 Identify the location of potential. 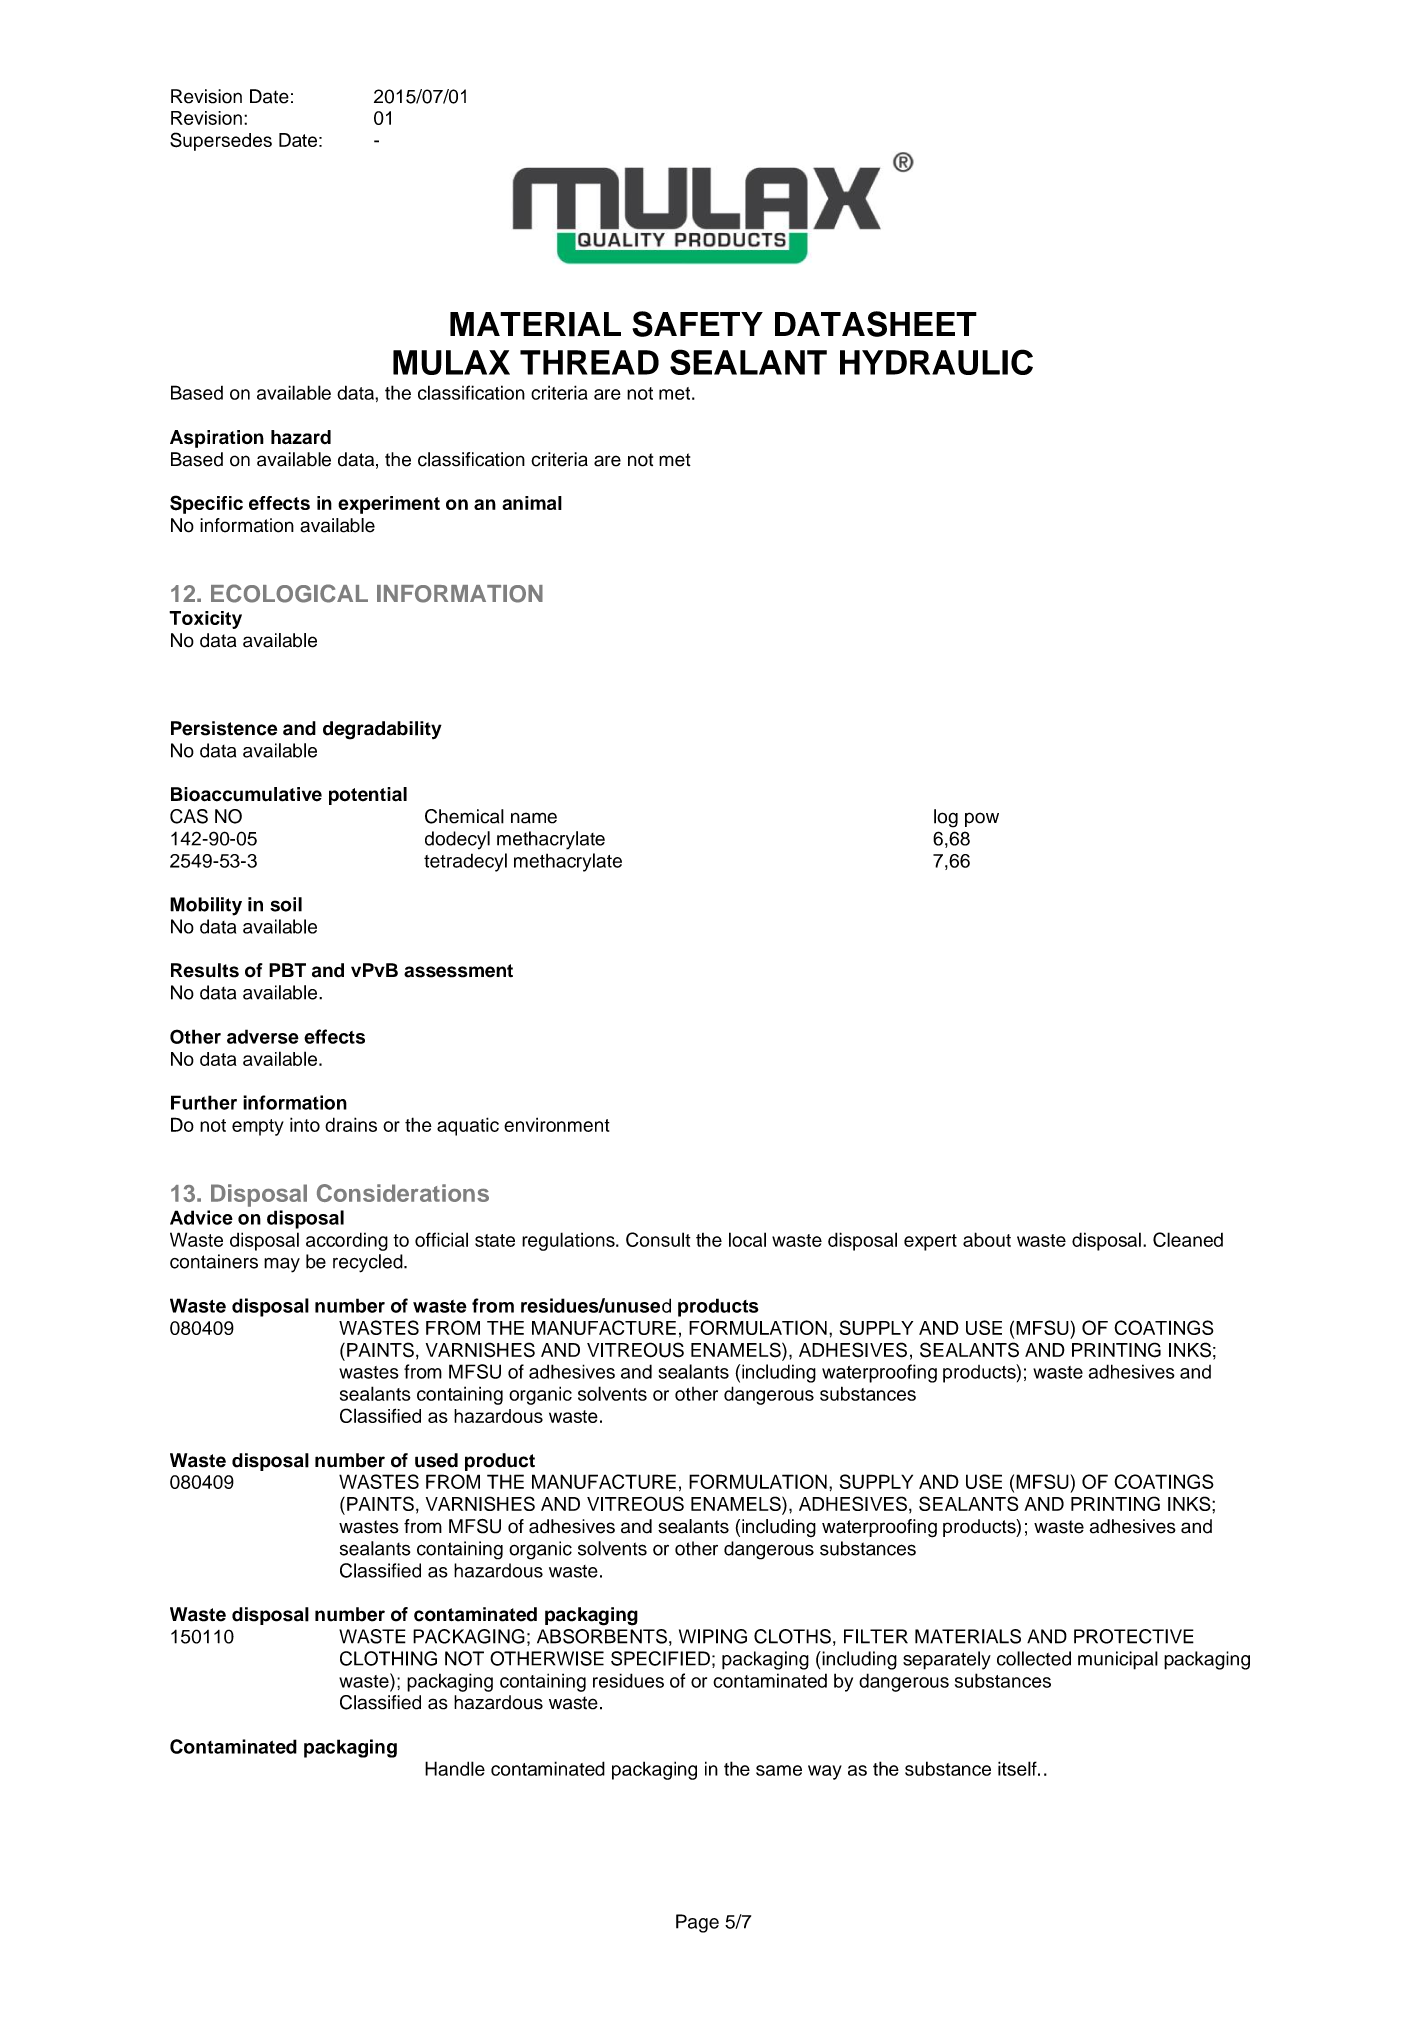
(368, 796).
